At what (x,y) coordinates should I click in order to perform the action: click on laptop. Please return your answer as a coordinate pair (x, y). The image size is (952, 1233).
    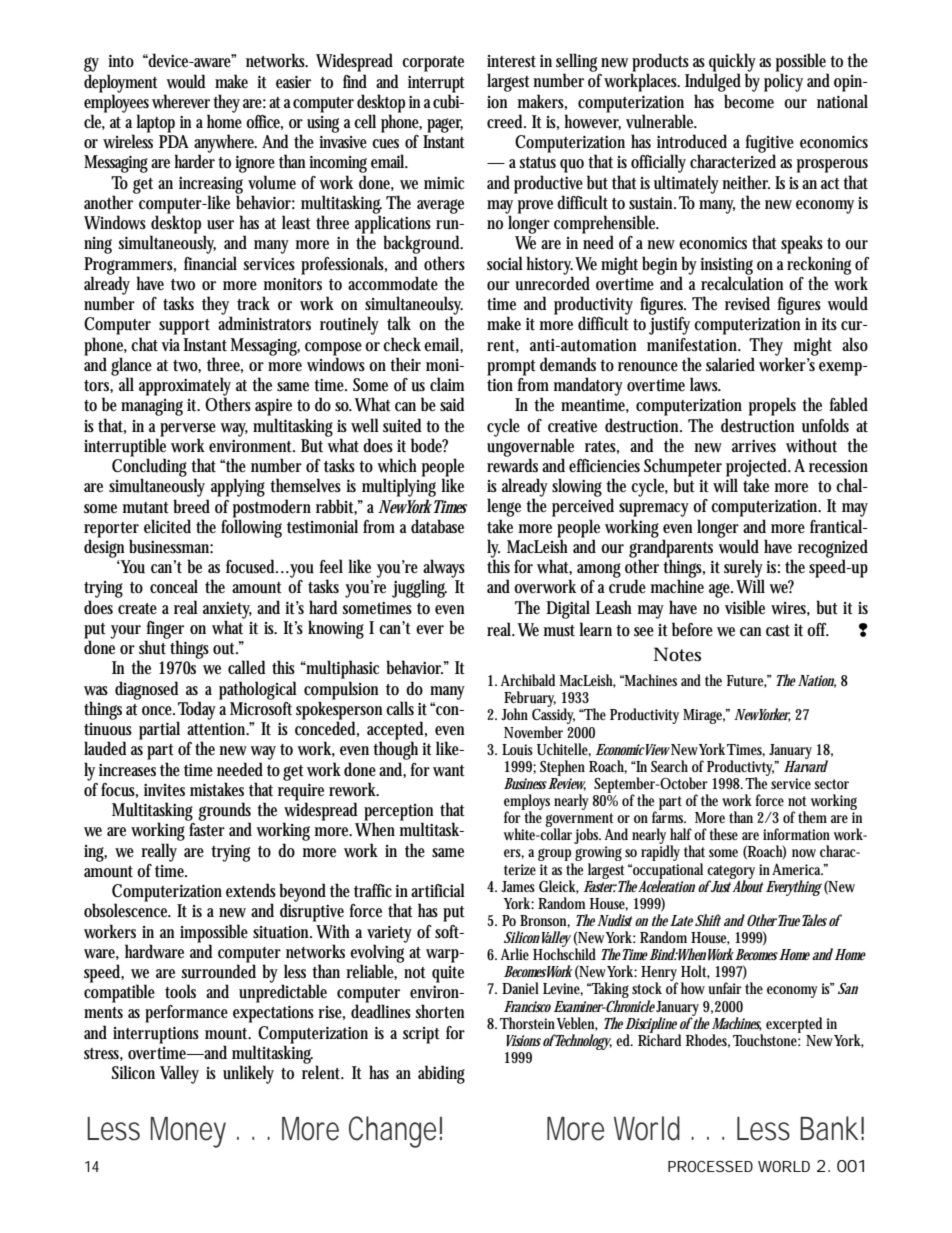
    Looking at the image, I should click on (155, 123).
